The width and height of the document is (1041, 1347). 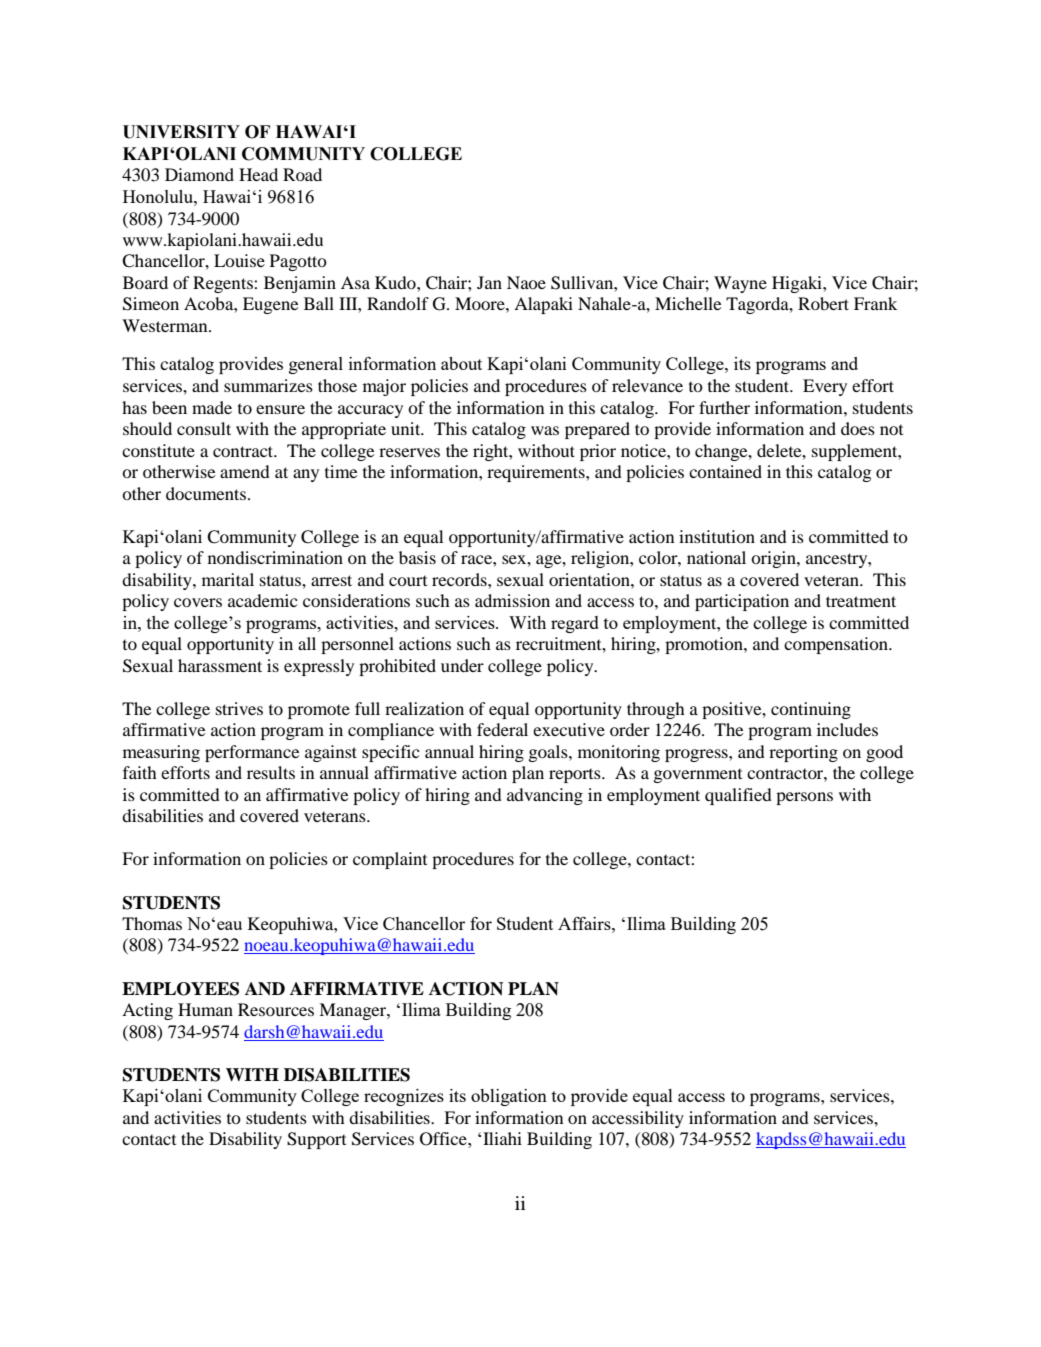 What do you see at coordinates (740, 284) in the document?
I see `Wayne` at bounding box center [740, 284].
